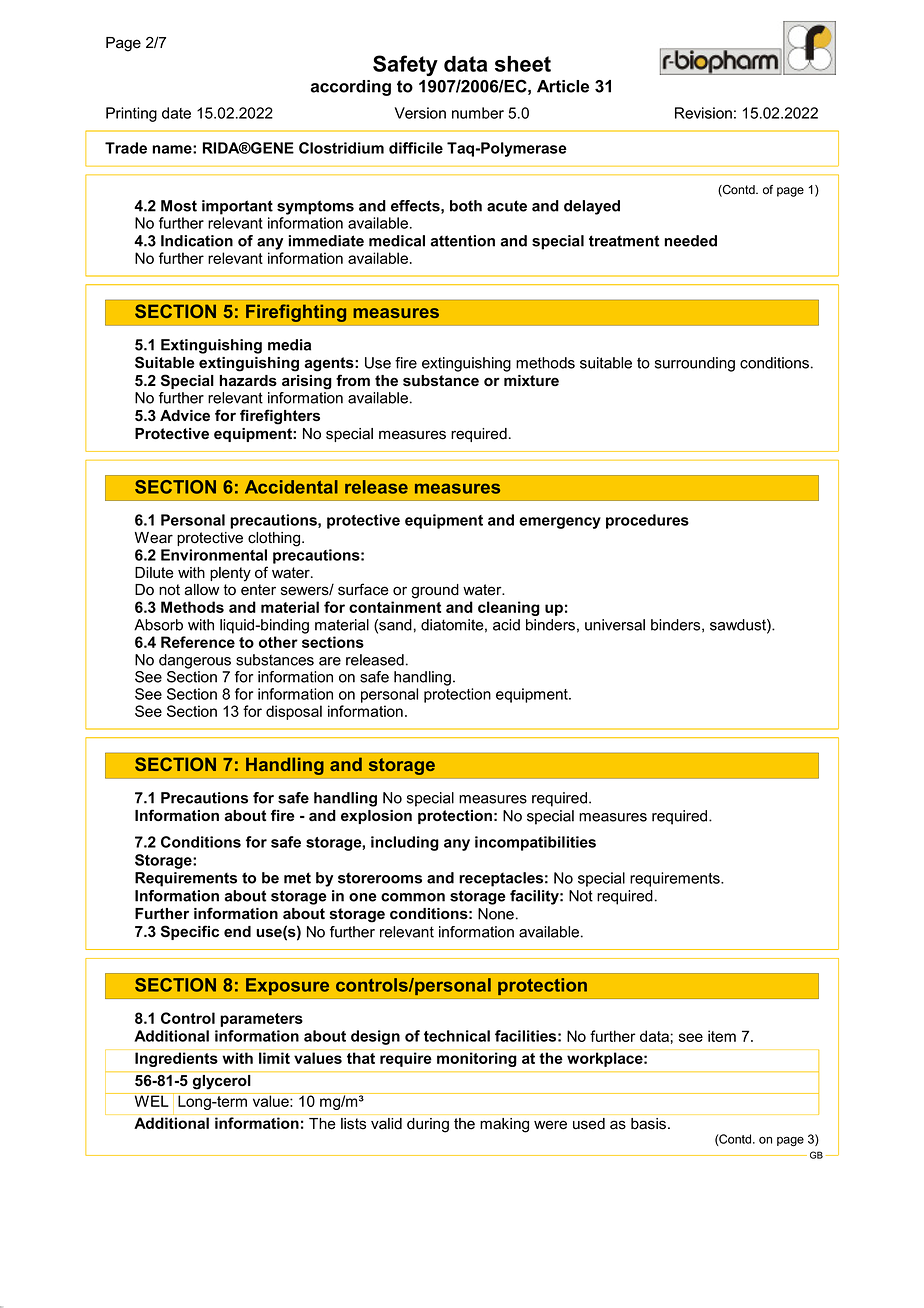 Image resolution: width=924 pixels, height=1308 pixels. Describe the element at coordinates (202, 590) in the screenshot. I see `allow` at that location.
